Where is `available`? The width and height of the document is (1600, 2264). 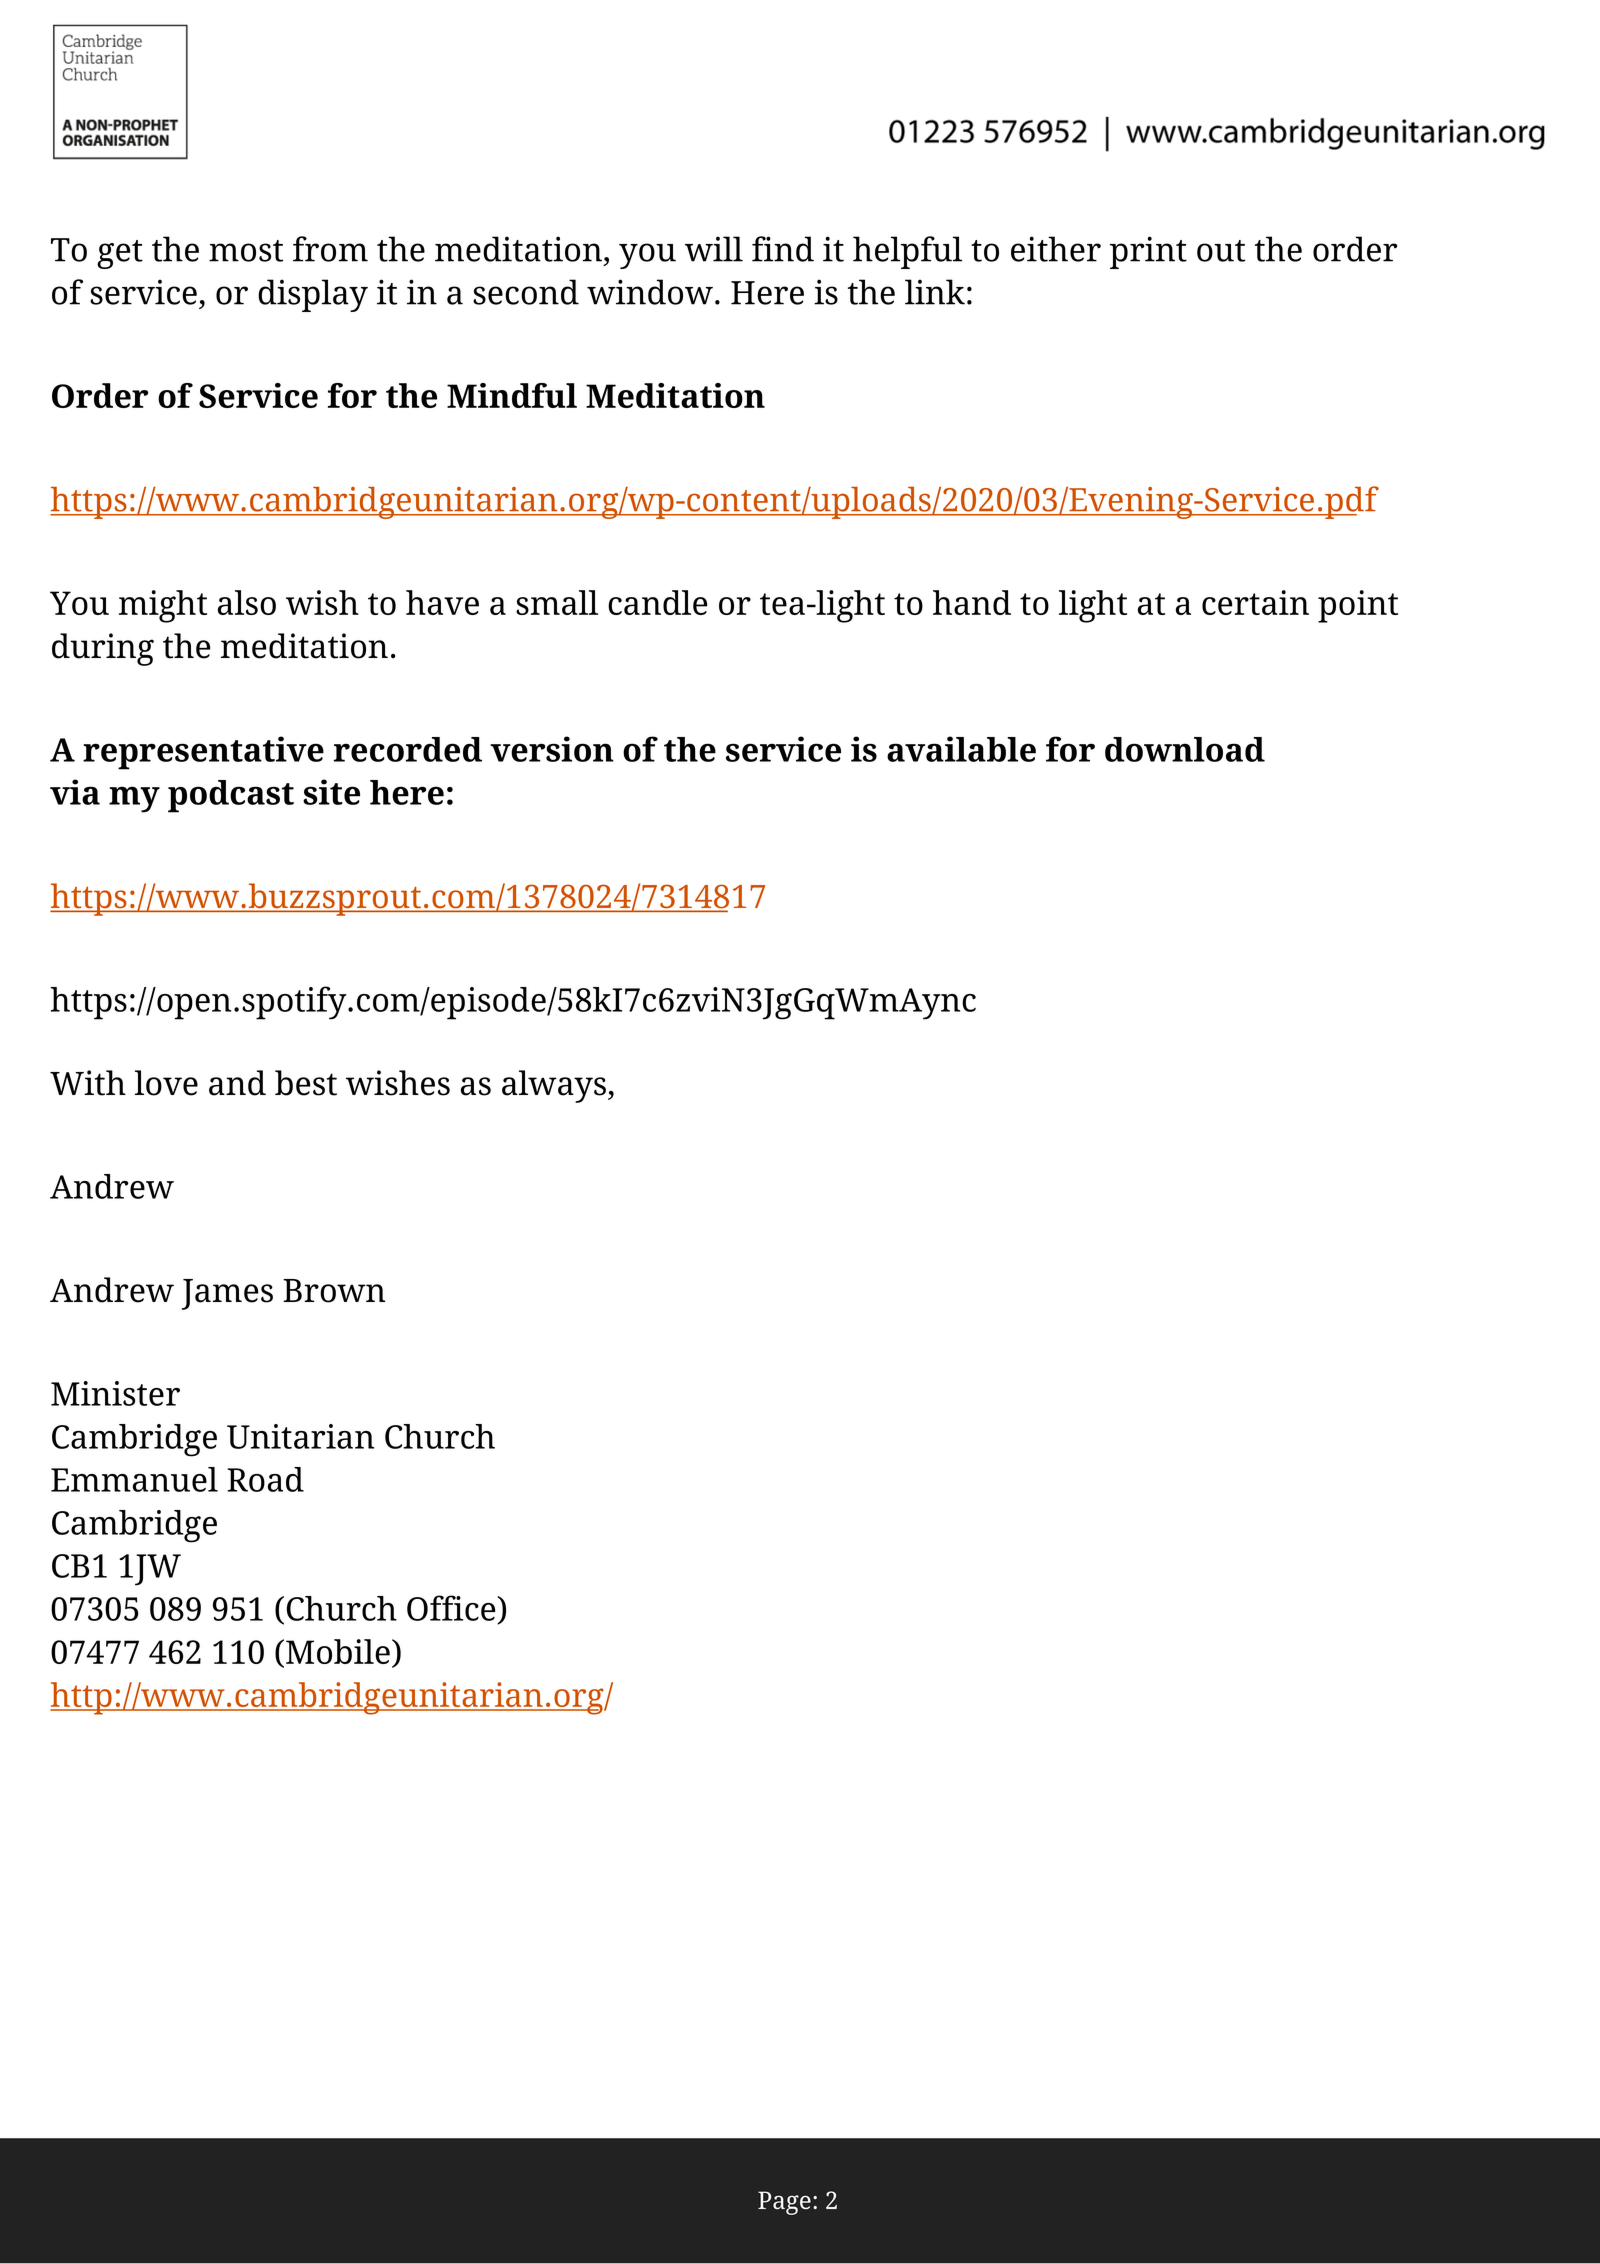
available is located at coordinates (961, 749).
